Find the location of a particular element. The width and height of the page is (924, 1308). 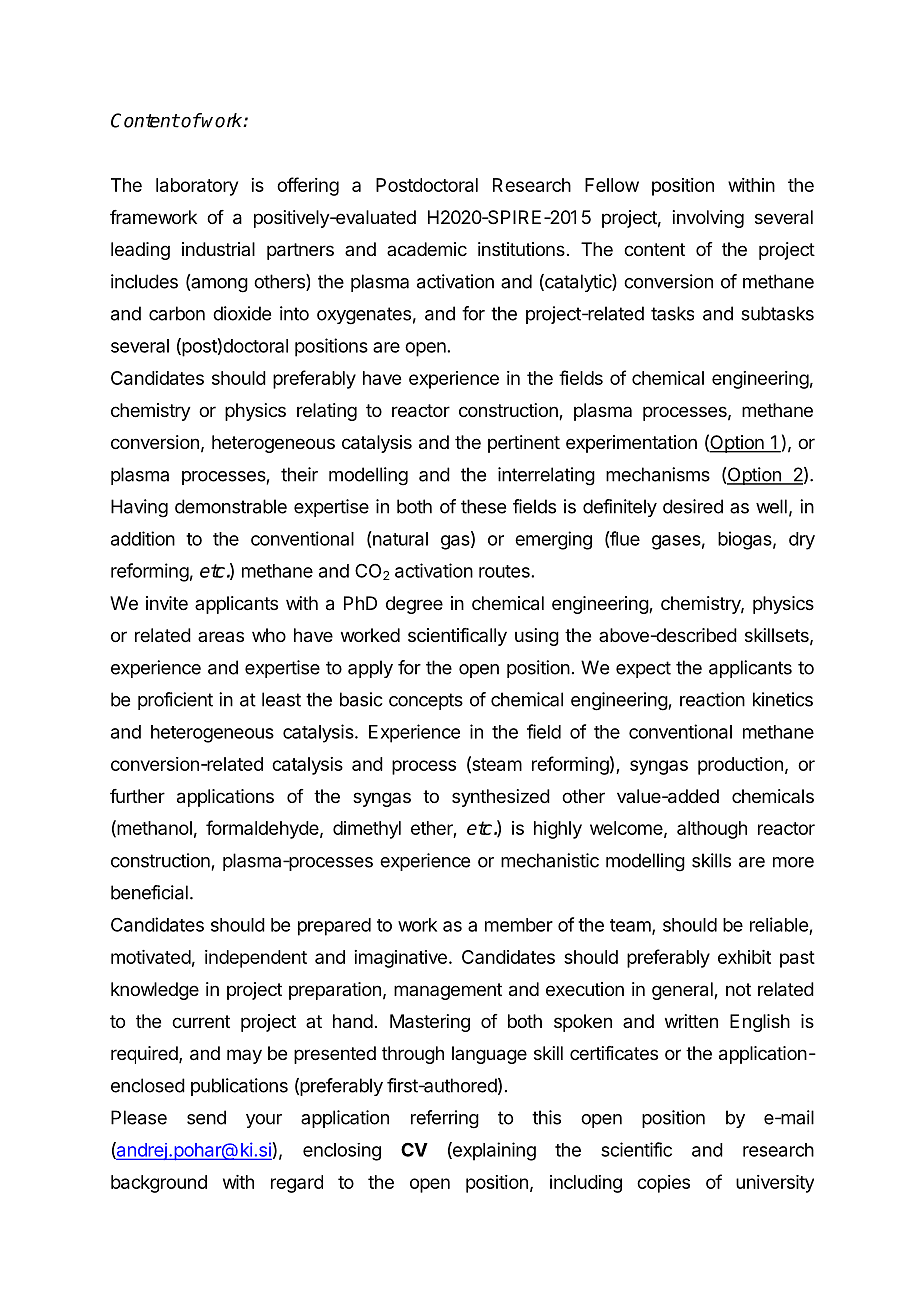

reaction is located at coordinates (712, 699).
